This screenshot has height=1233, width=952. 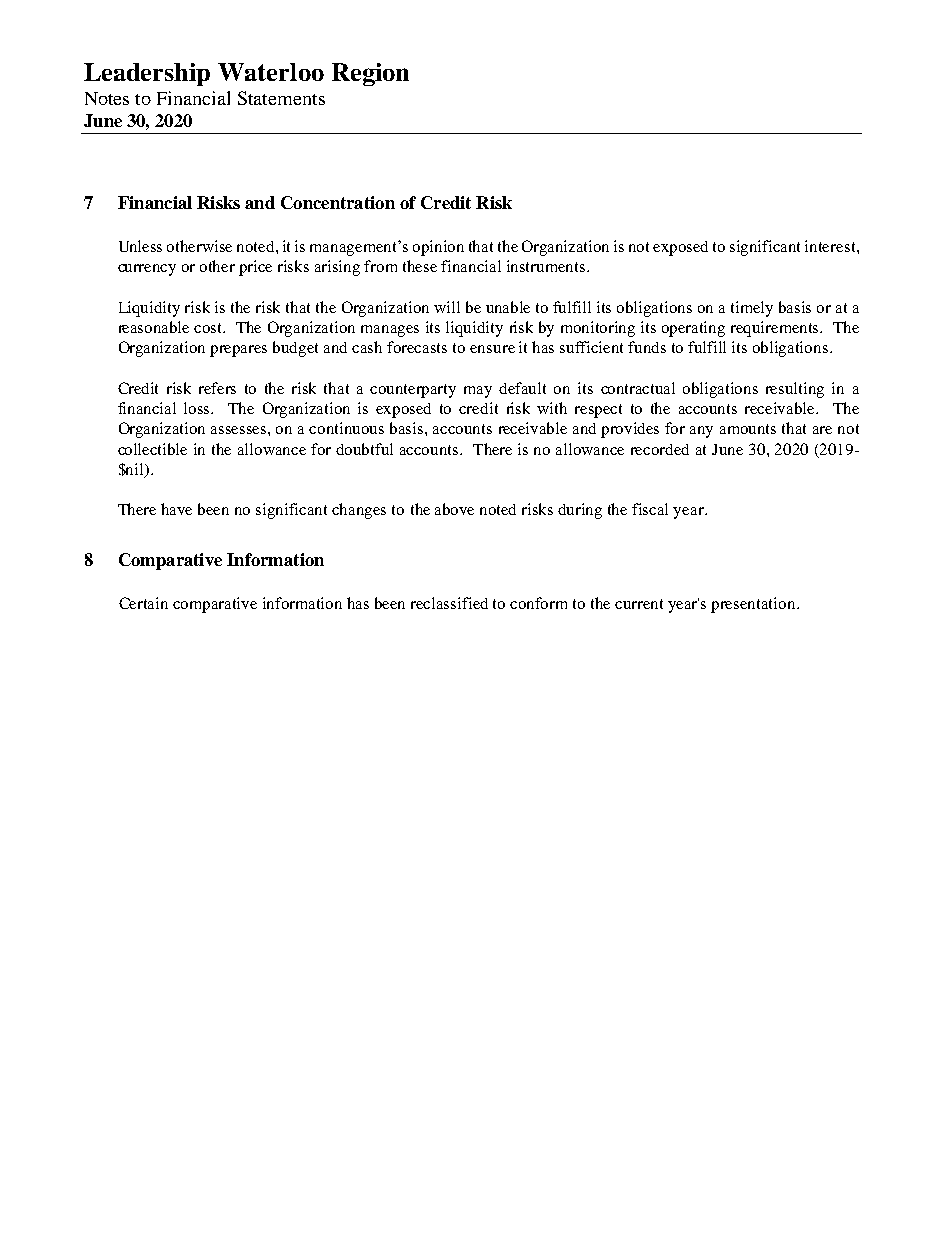 I want to click on will, so click(x=447, y=307).
